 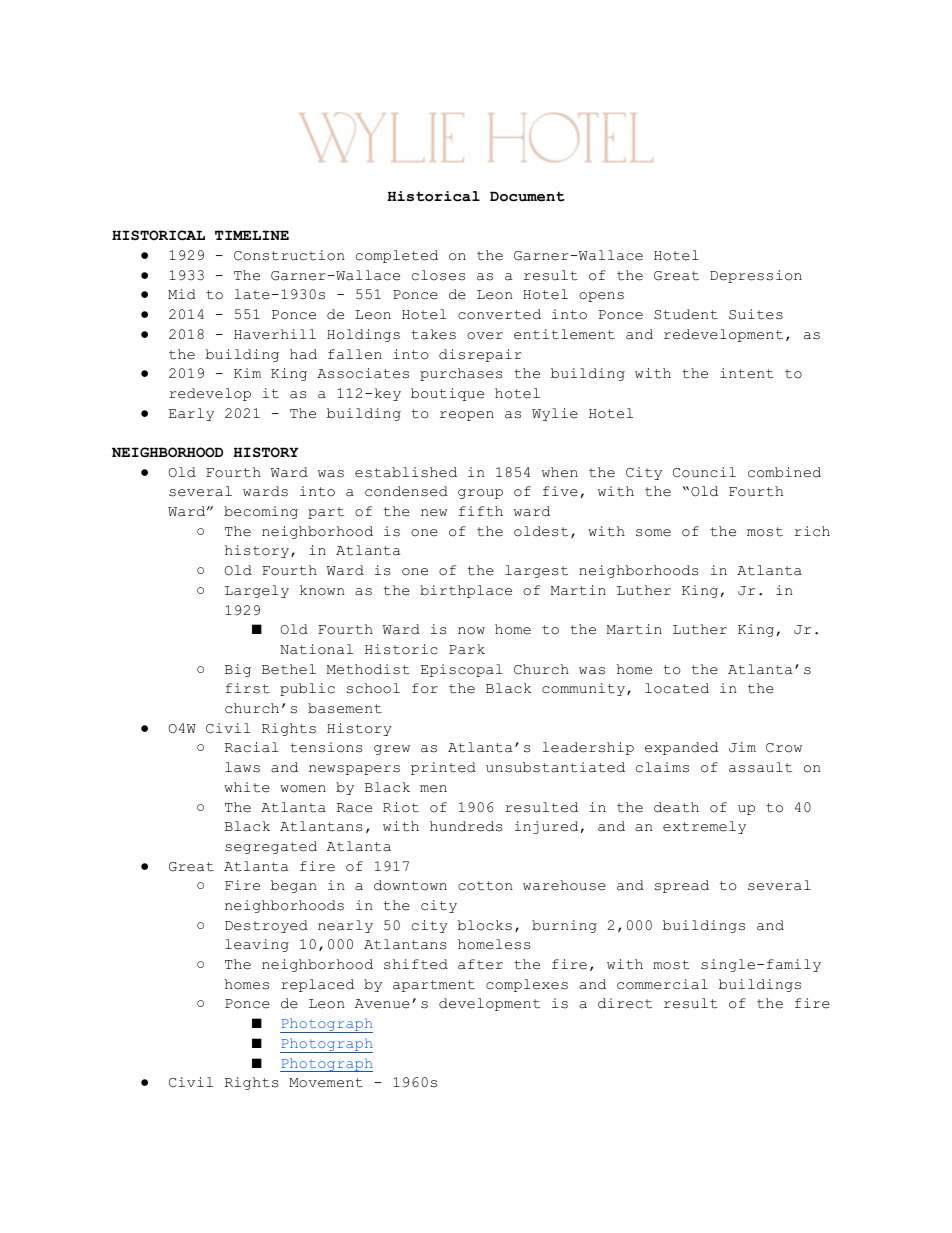 I want to click on TIMELINE, so click(x=252, y=235).
